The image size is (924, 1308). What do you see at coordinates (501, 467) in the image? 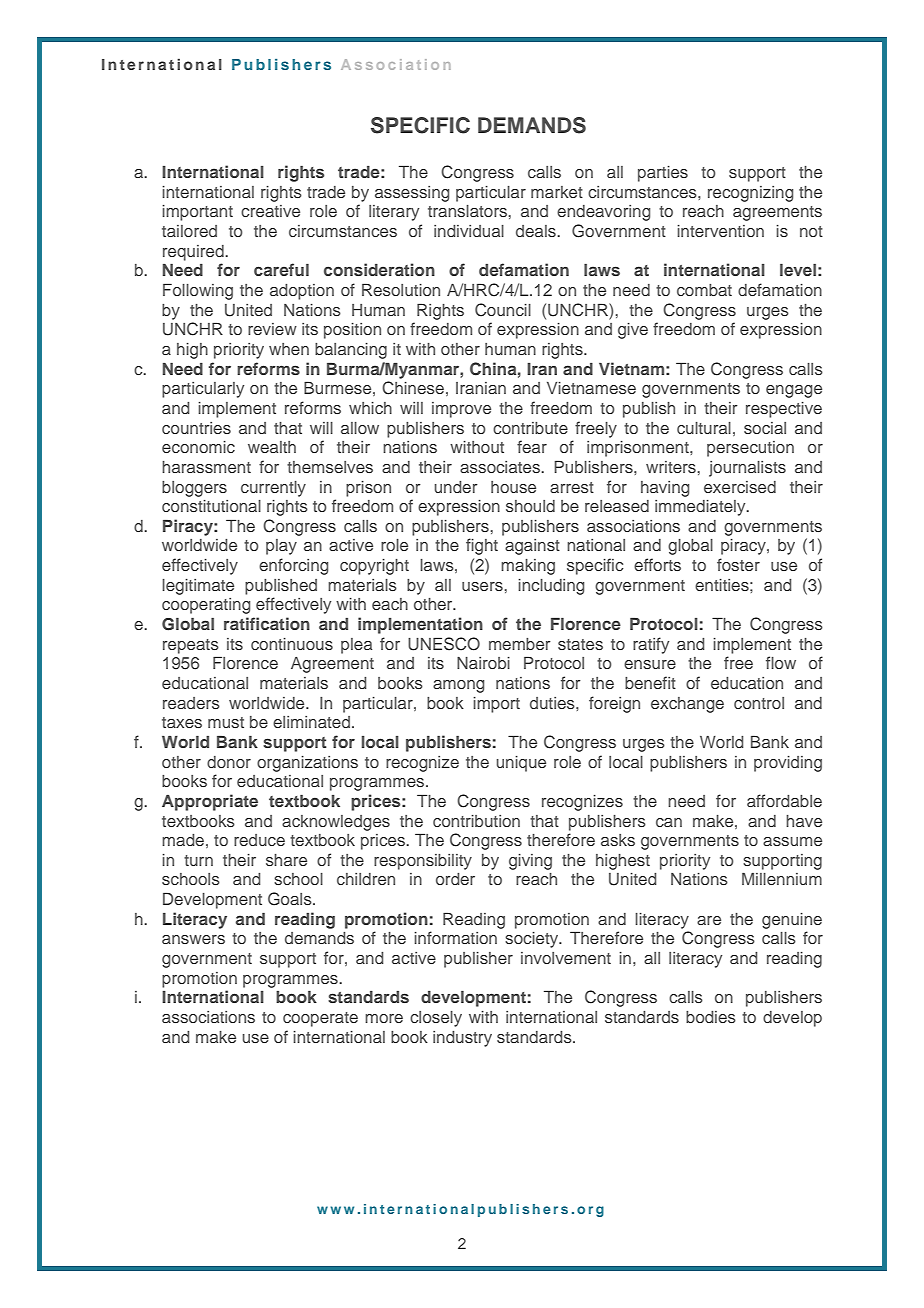
I see `associates` at bounding box center [501, 467].
